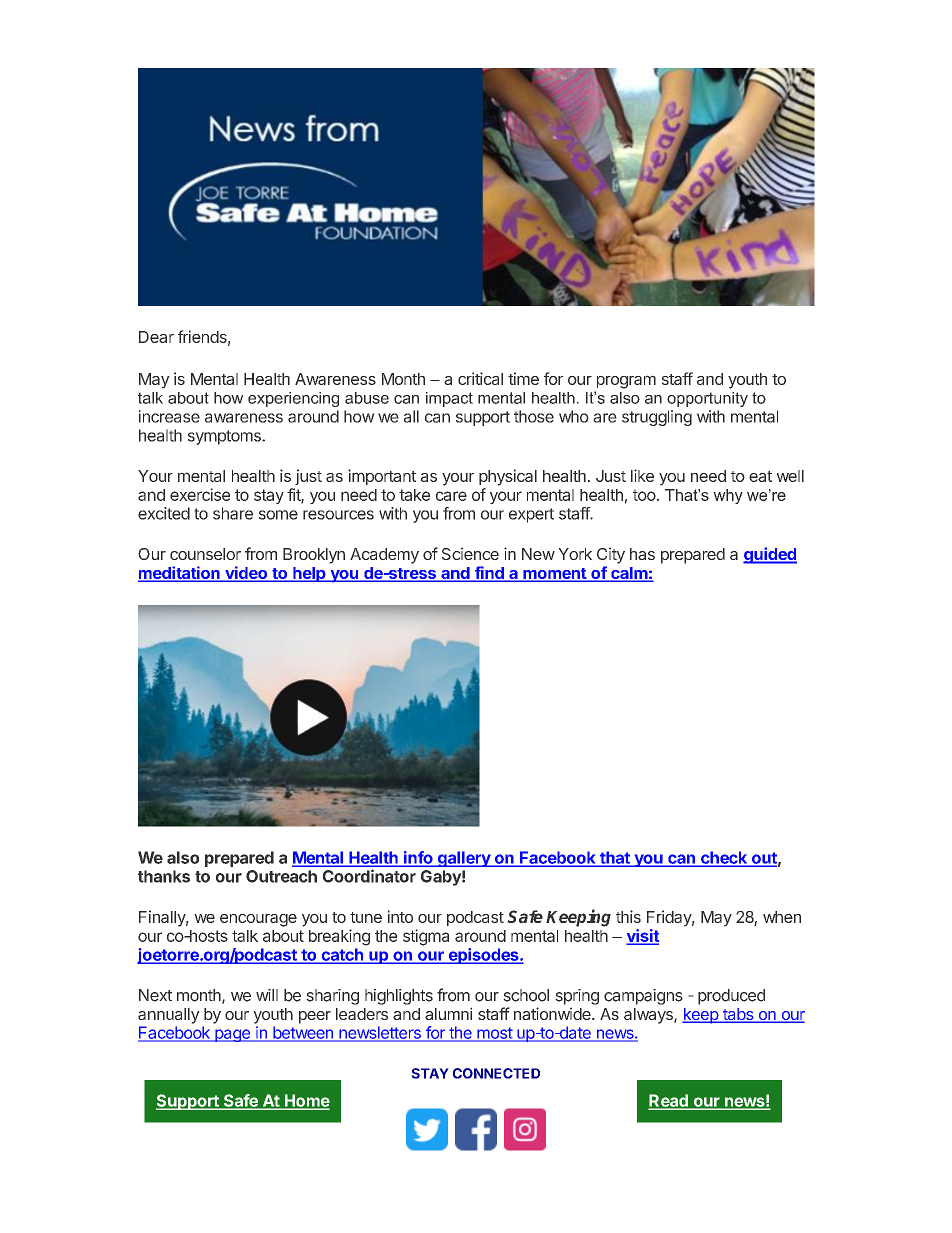 Image resolution: width=952 pixels, height=1233 pixels. Describe the element at coordinates (782, 917) in the screenshot. I see `when` at that location.
